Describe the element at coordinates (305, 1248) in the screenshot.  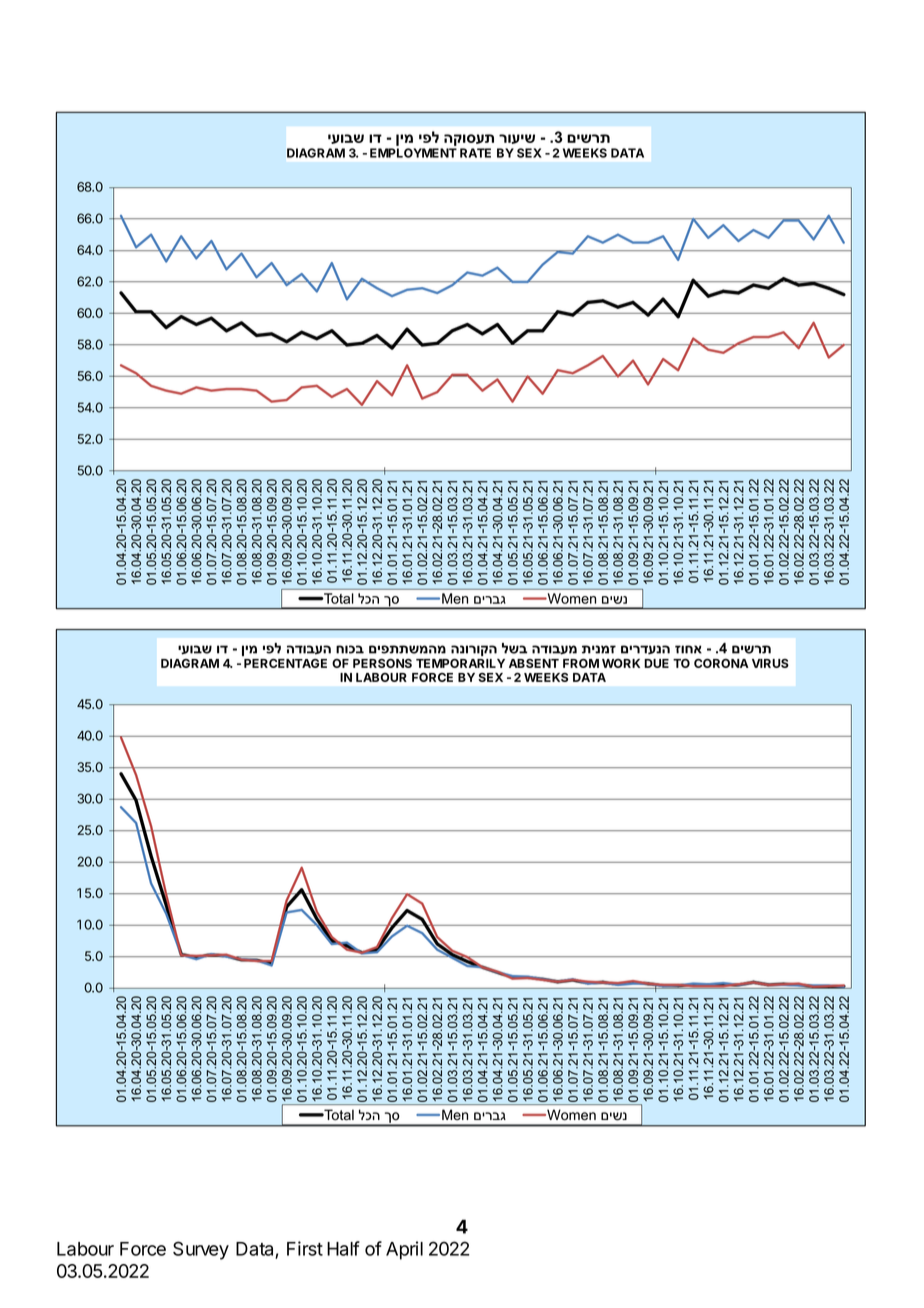
I see `First` at that location.
